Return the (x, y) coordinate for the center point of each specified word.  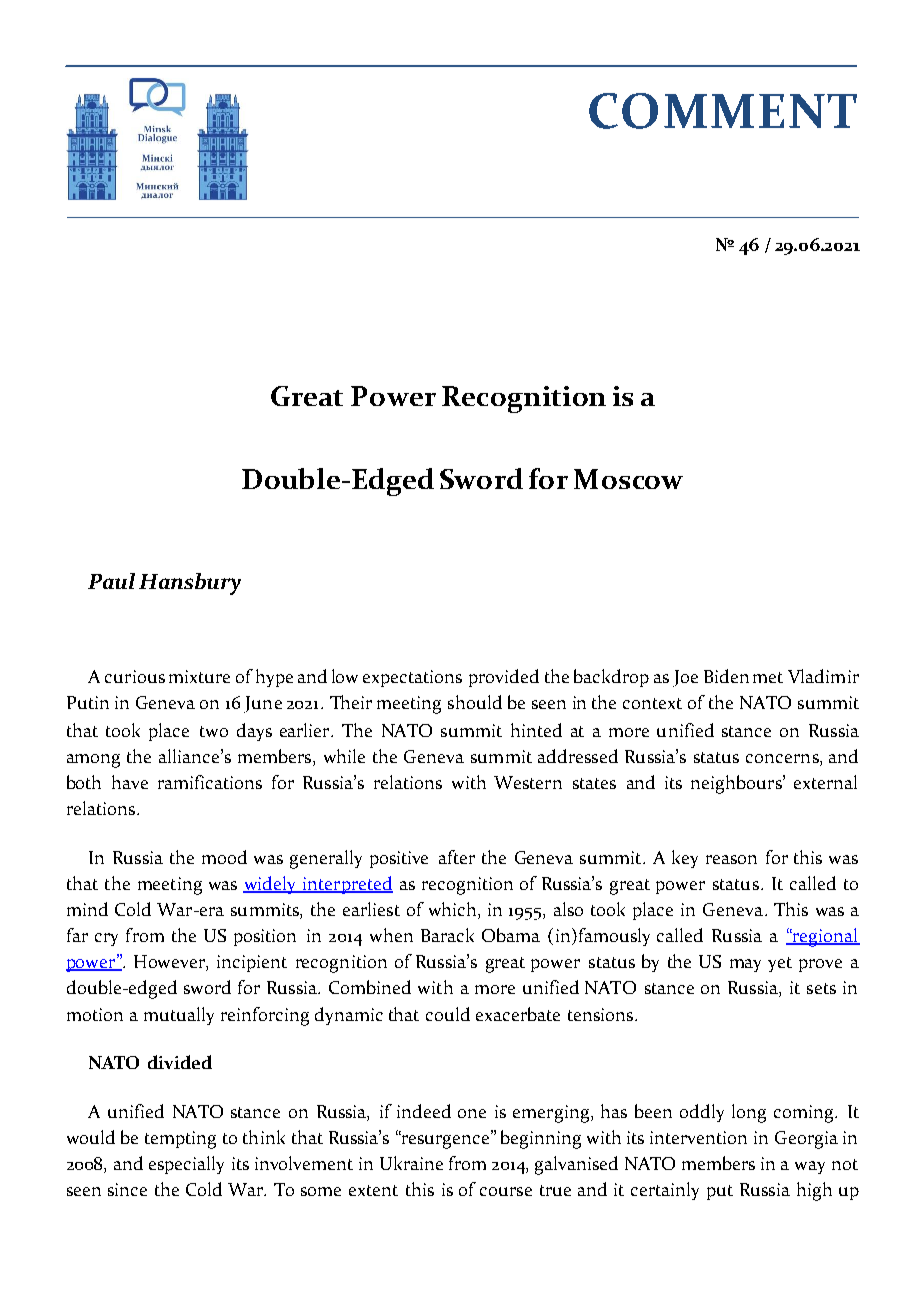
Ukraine (411, 1163)
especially (186, 1165)
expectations (412, 678)
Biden (726, 676)
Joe (685, 678)
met (768, 677)
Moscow (628, 479)
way (810, 1167)
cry (106, 939)
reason (731, 859)
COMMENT (723, 111)
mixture (199, 676)
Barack (447, 935)
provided (504, 678)
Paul (111, 581)
